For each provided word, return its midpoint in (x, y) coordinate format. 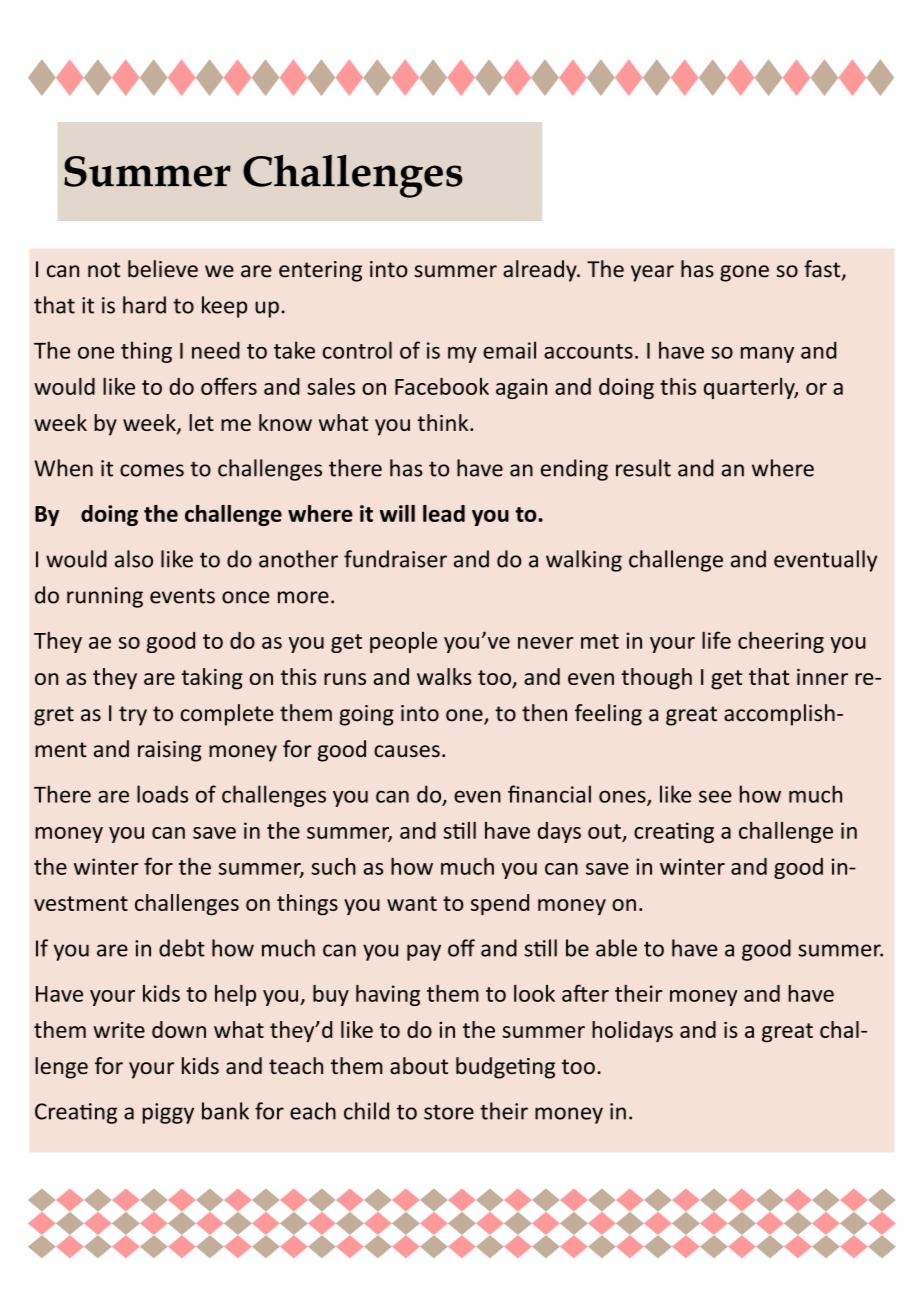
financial (549, 794)
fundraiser (395, 559)
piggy (168, 1113)
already (541, 271)
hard (144, 305)
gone (744, 273)
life (716, 640)
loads (162, 794)
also (134, 559)
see (715, 796)
